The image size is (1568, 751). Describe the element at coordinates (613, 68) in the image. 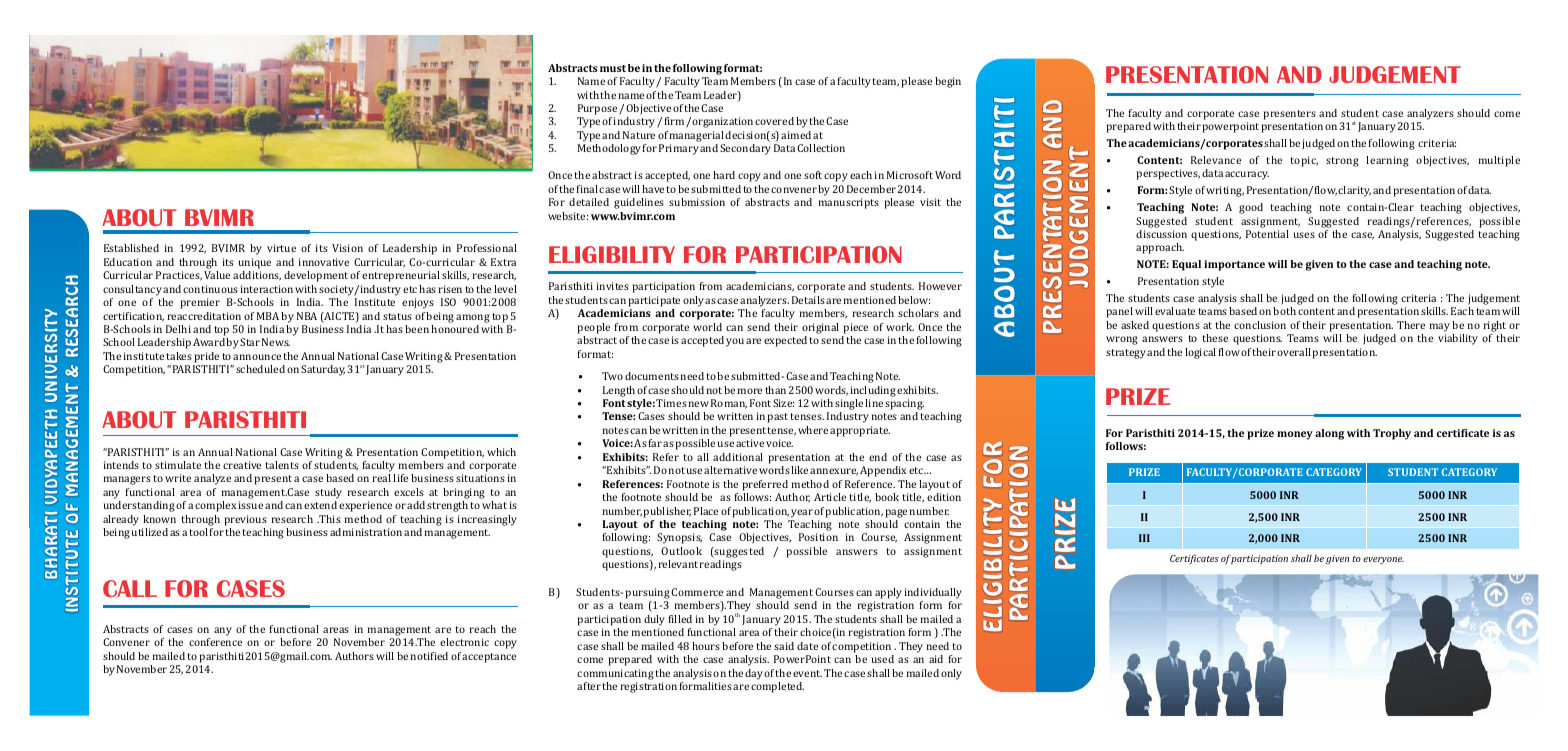

I see `must` at that location.
